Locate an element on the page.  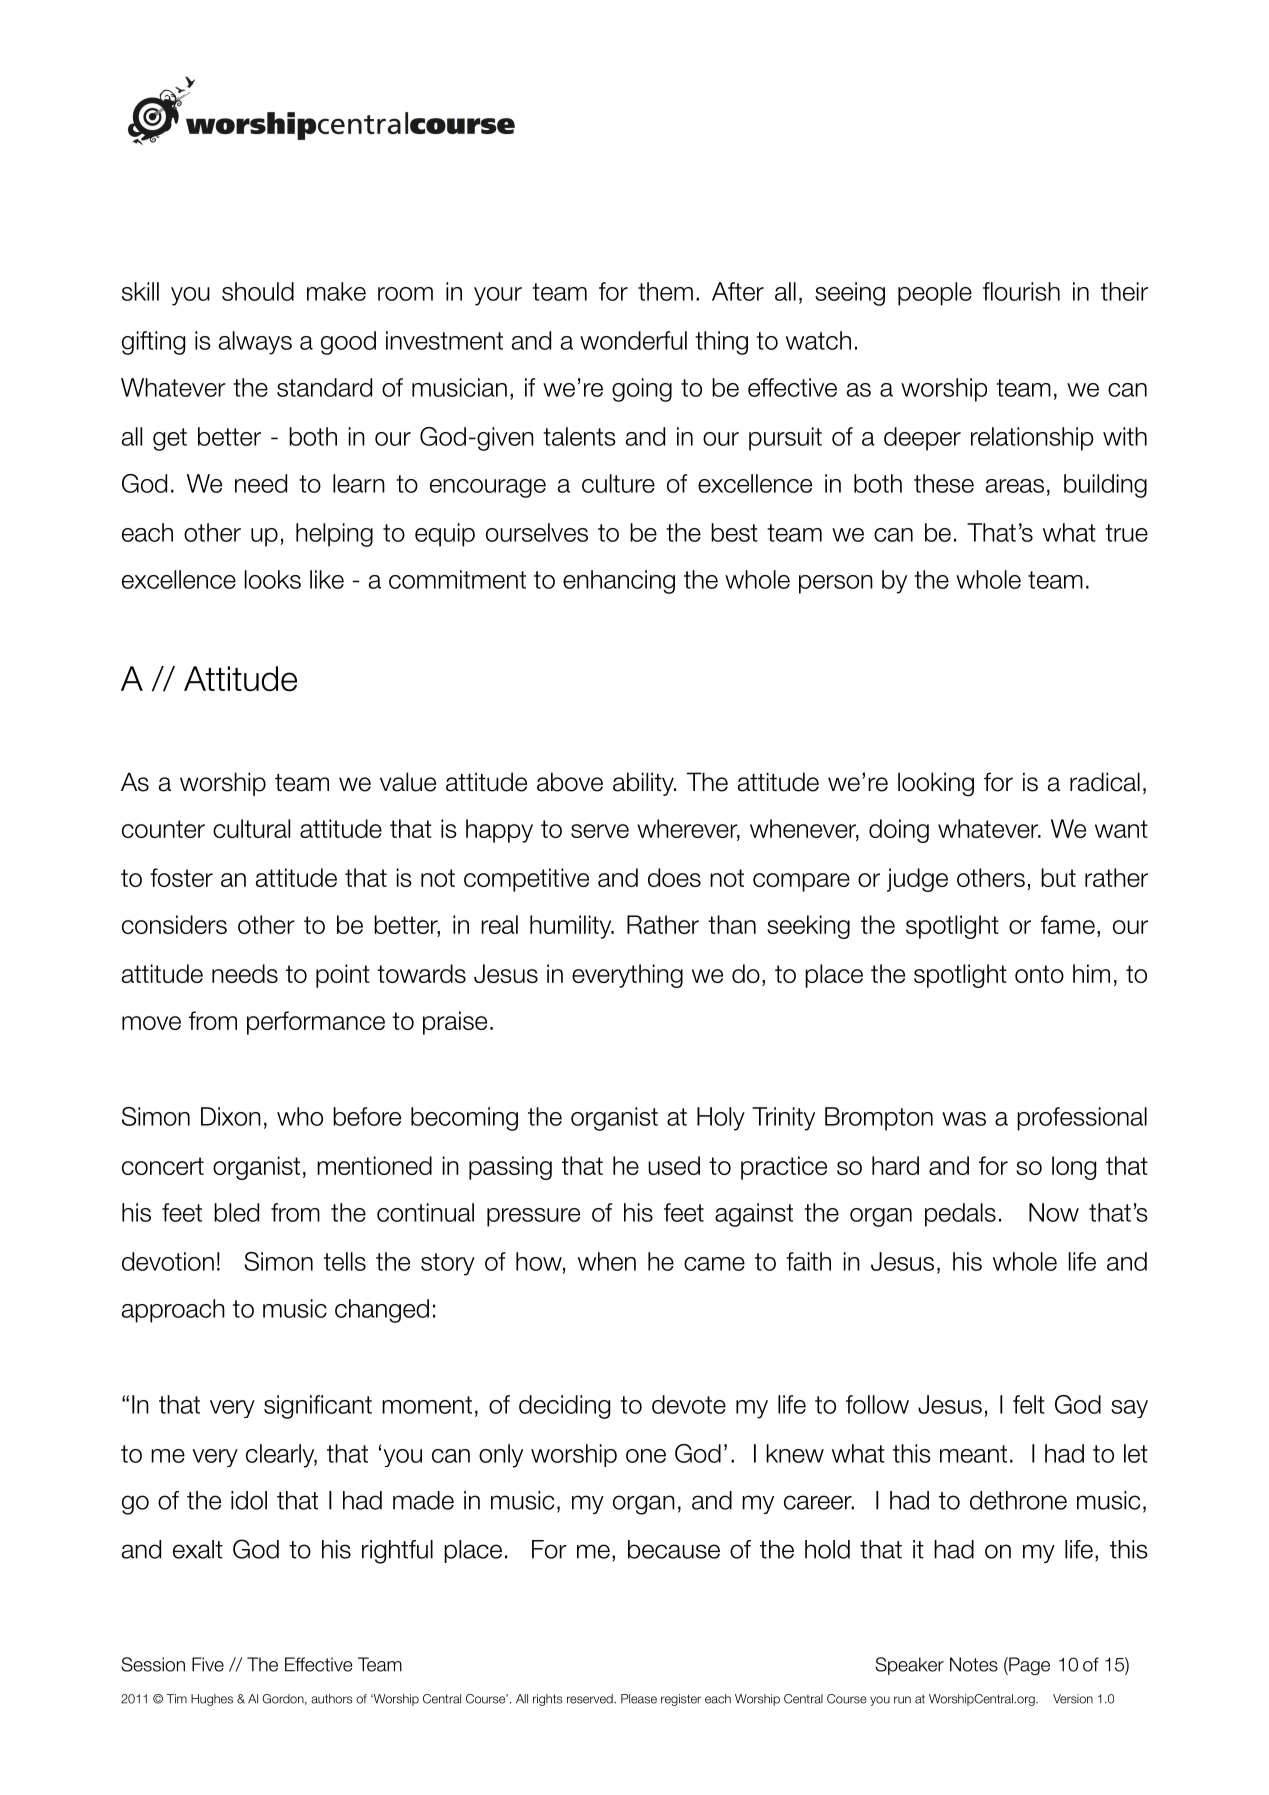
onto is located at coordinates (1039, 974).
